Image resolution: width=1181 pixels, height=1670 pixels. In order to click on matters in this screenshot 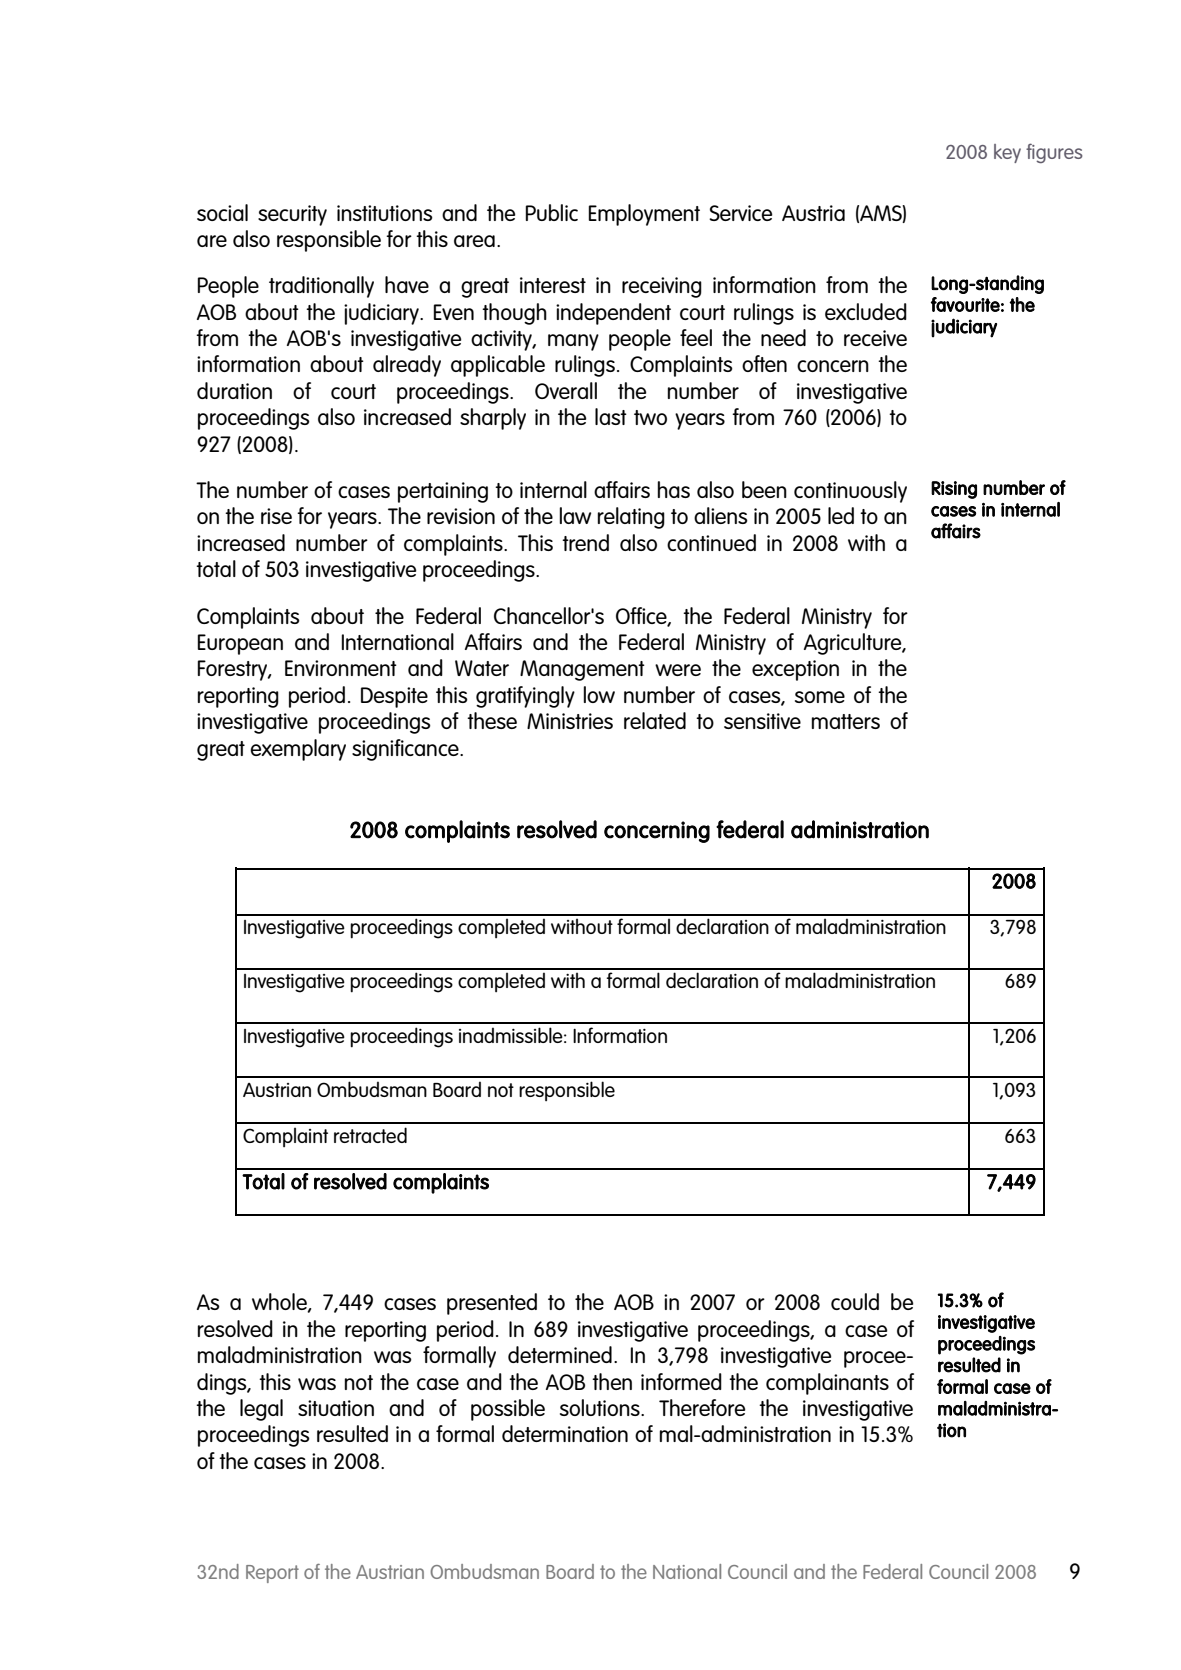, I will do `click(846, 721)`.
